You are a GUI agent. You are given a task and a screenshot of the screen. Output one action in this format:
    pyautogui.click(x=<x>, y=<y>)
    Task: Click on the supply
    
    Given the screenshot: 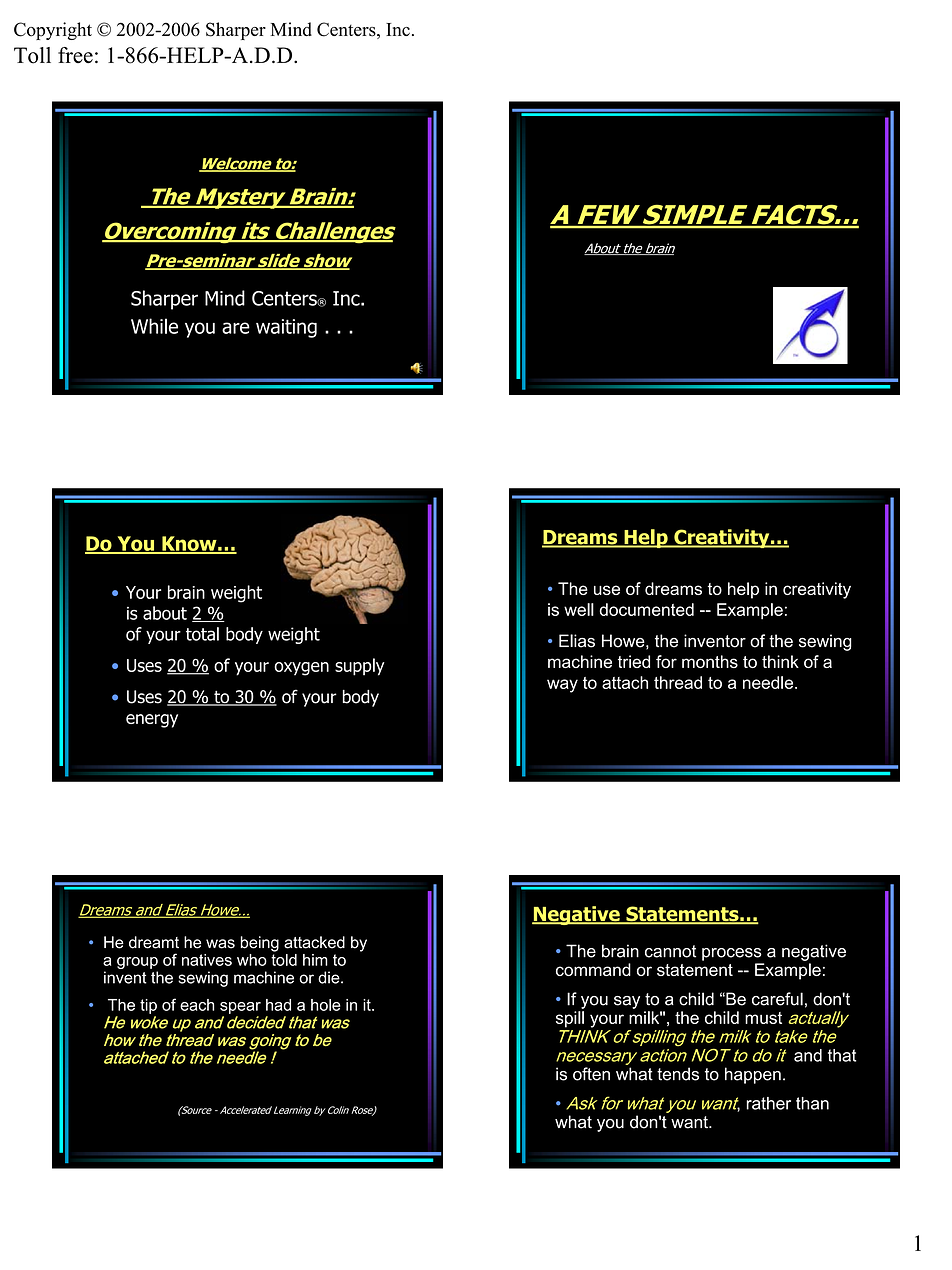 What is the action you would take?
    pyautogui.click(x=360, y=667)
